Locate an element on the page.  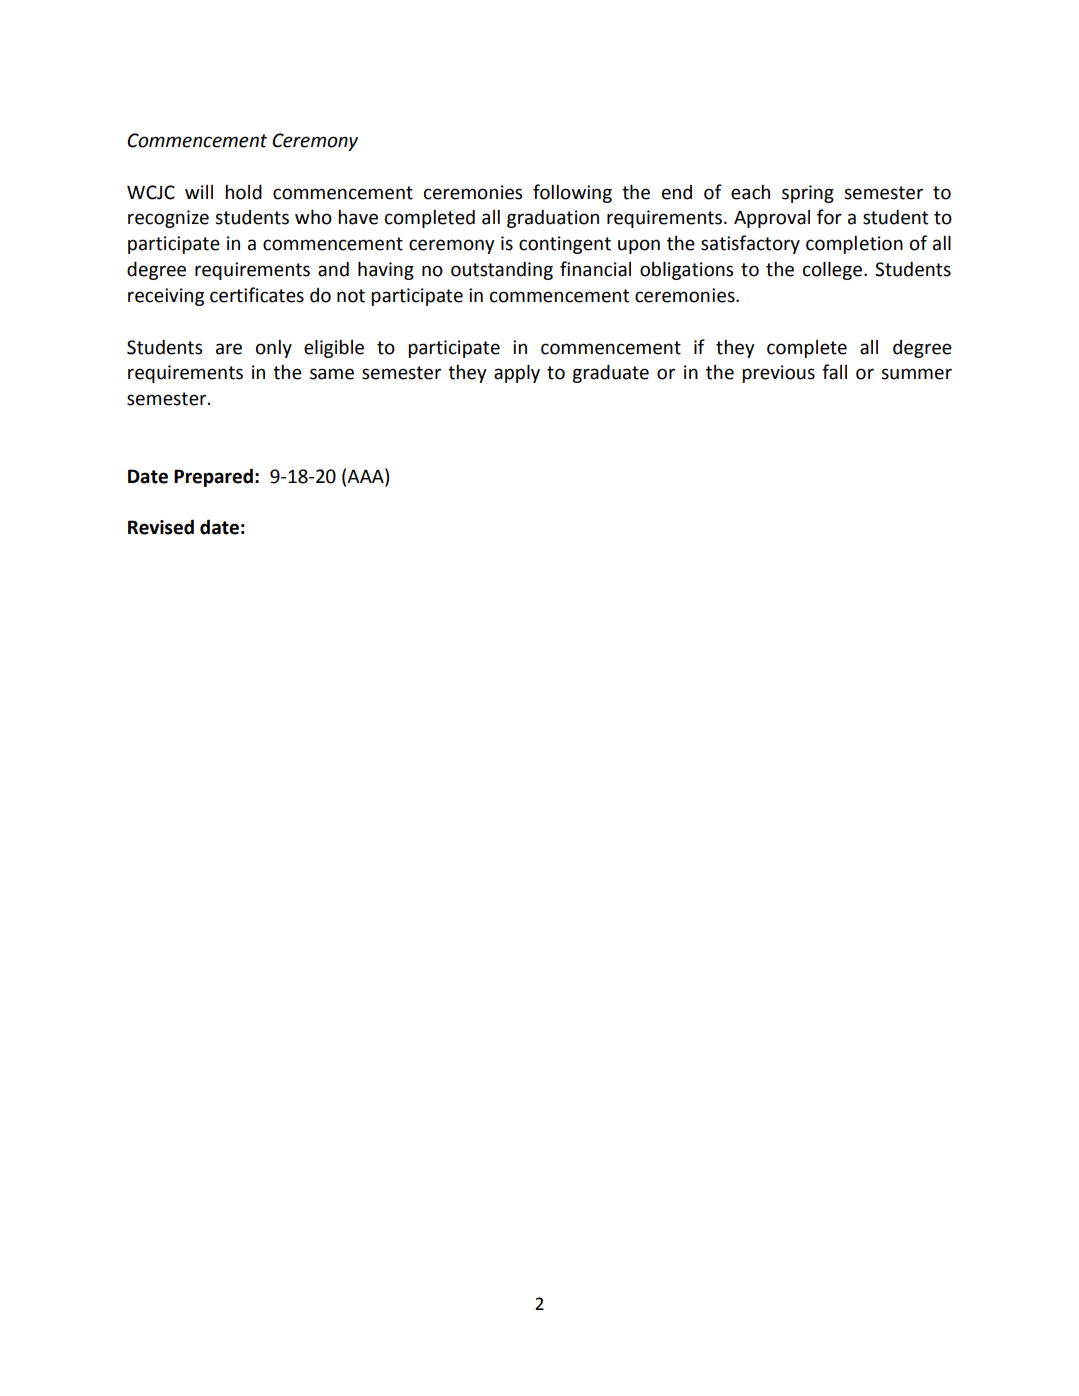
summer is located at coordinates (916, 374).
